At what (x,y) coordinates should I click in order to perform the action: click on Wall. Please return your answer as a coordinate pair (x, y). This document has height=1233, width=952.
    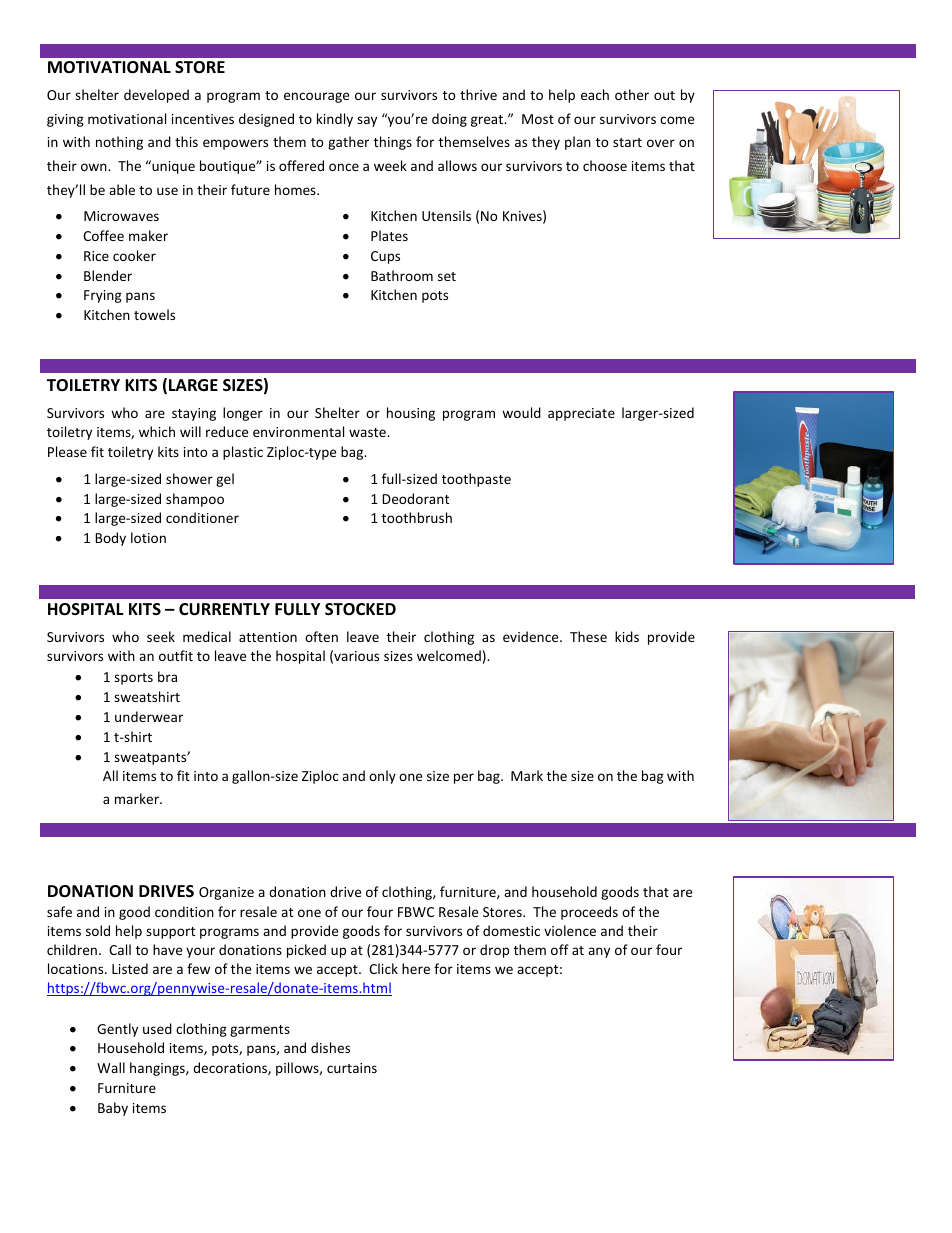
    Looking at the image, I should click on (111, 1067).
